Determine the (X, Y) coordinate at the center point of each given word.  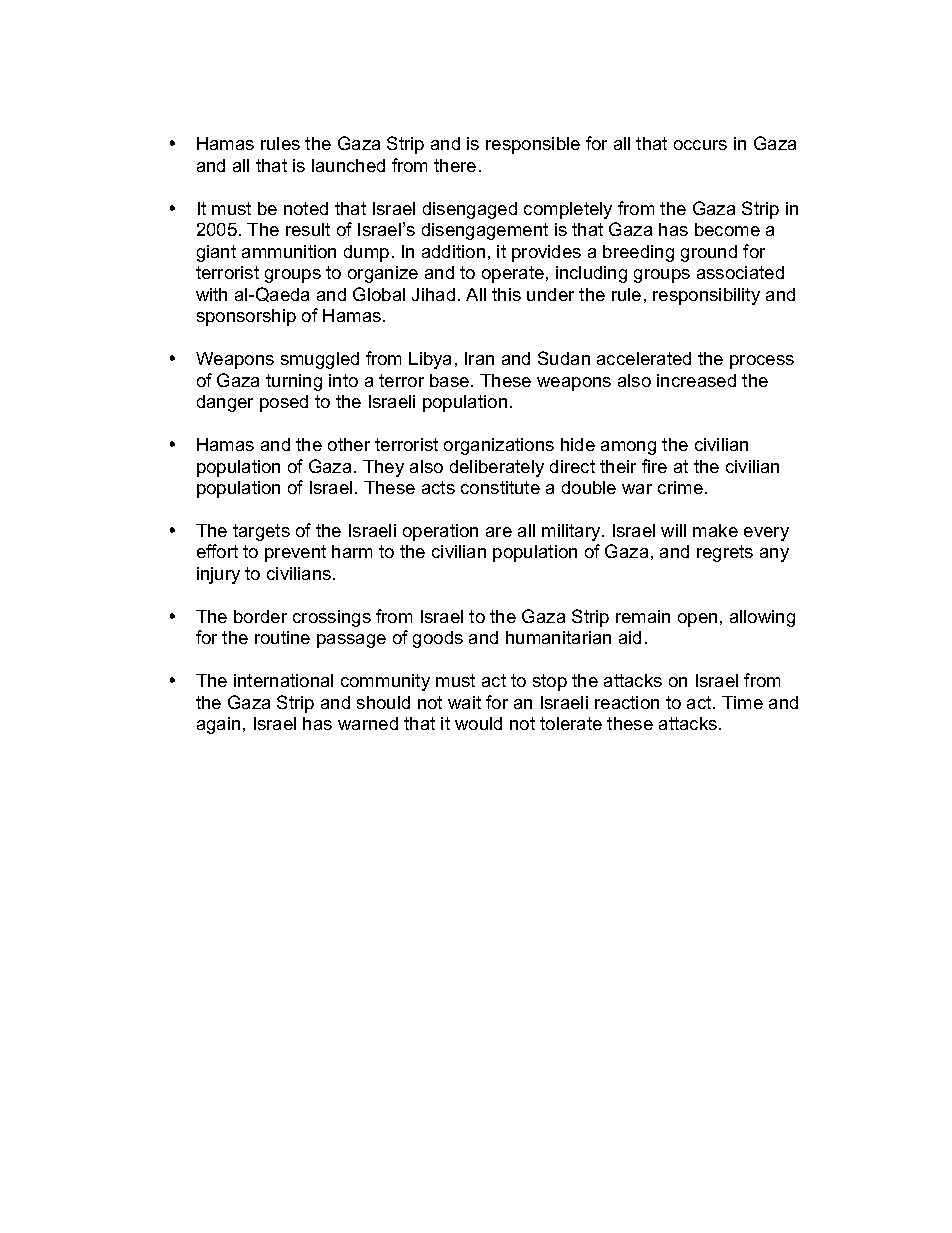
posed (284, 403)
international (283, 680)
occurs (700, 145)
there (455, 165)
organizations (499, 446)
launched (348, 165)
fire (654, 466)
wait (464, 702)
